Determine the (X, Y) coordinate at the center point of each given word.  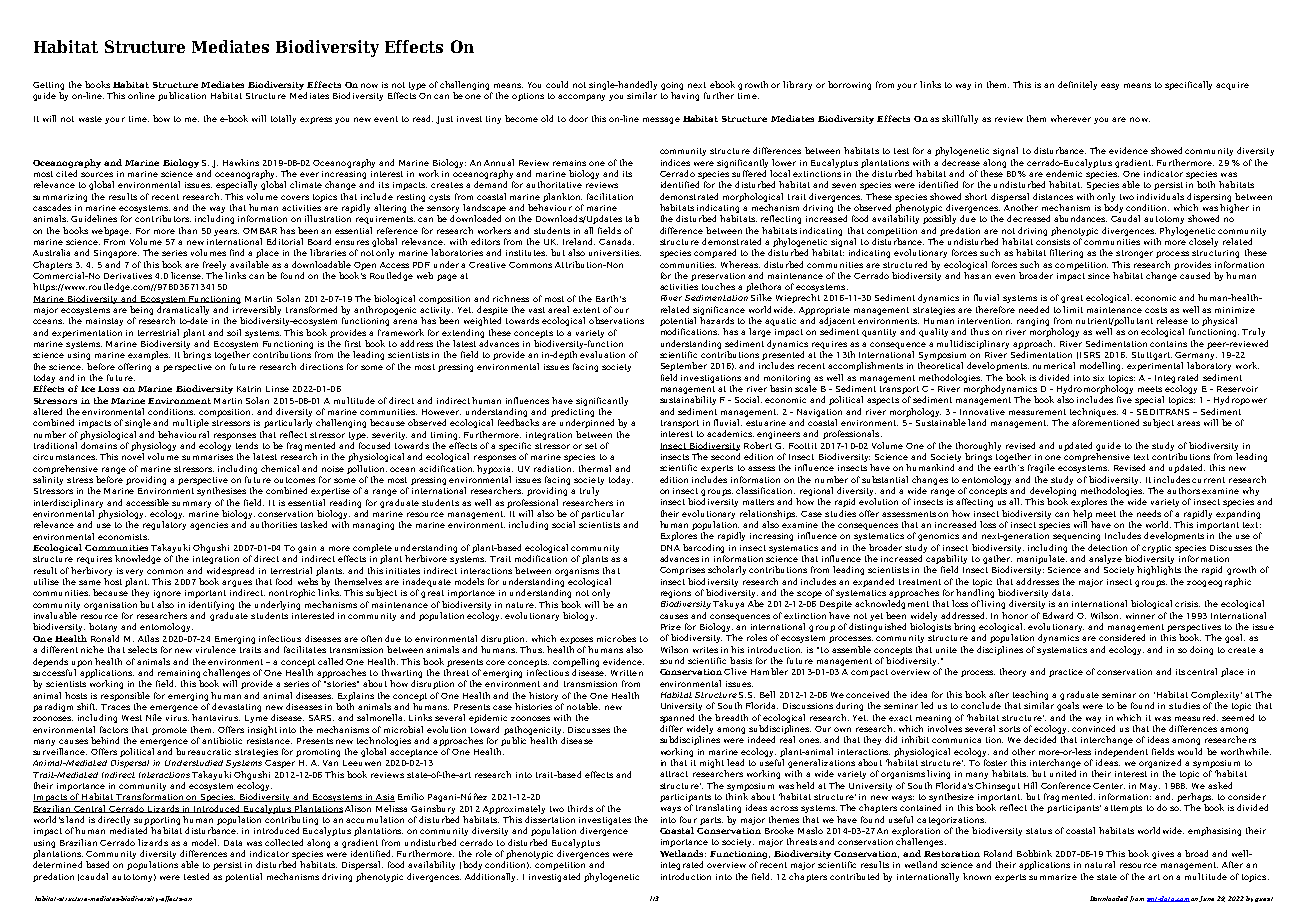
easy (1110, 86)
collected (284, 842)
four (688, 819)
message (661, 120)
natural (1100, 864)
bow (161, 118)
